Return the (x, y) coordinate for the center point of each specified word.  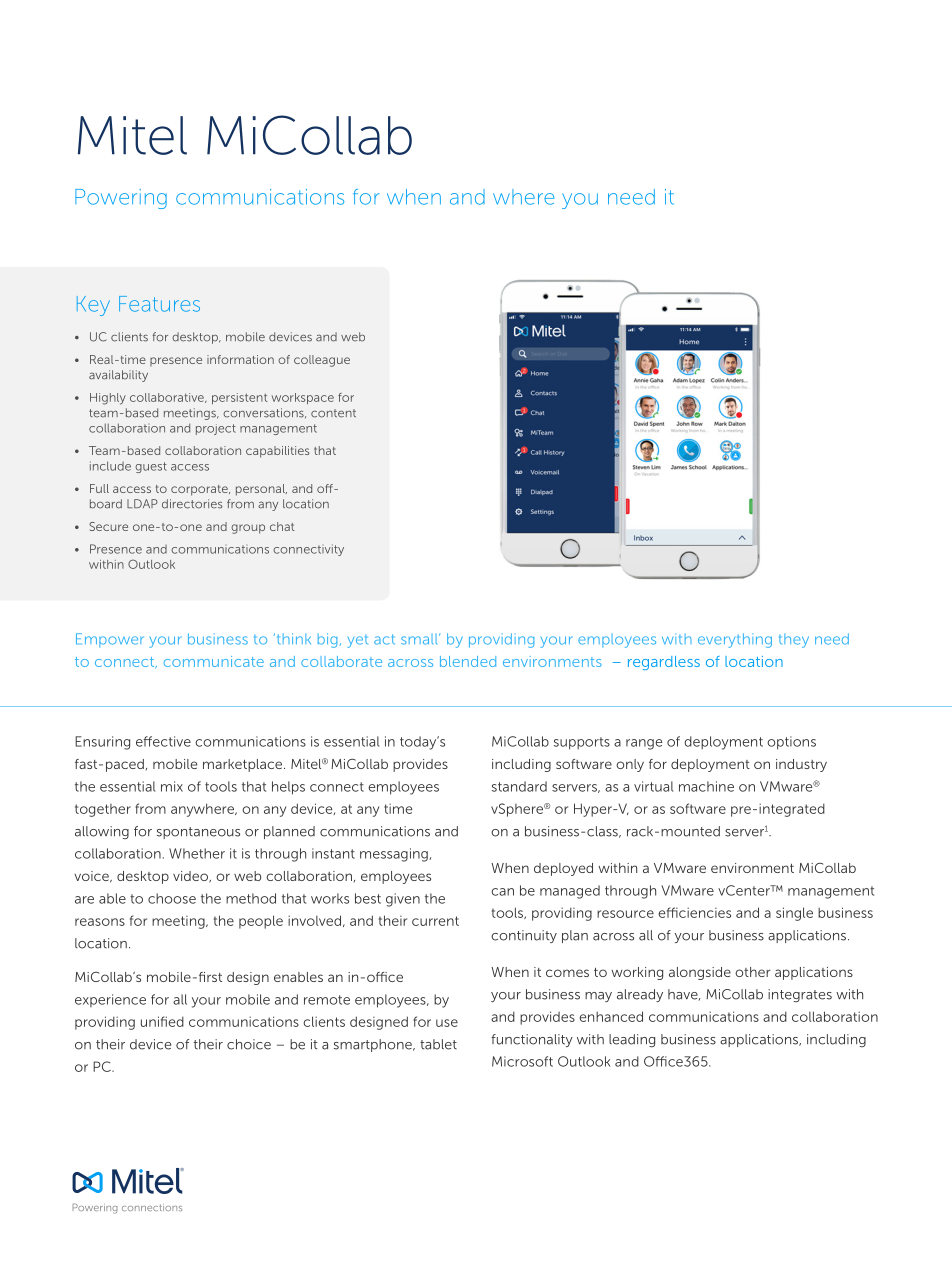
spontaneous (198, 833)
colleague (322, 361)
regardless (664, 663)
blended (468, 661)
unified (162, 1021)
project (216, 429)
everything (735, 640)
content (333, 413)
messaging (395, 855)
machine (706, 786)
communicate (214, 661)
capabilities (278, 452)
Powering (121, 199)
